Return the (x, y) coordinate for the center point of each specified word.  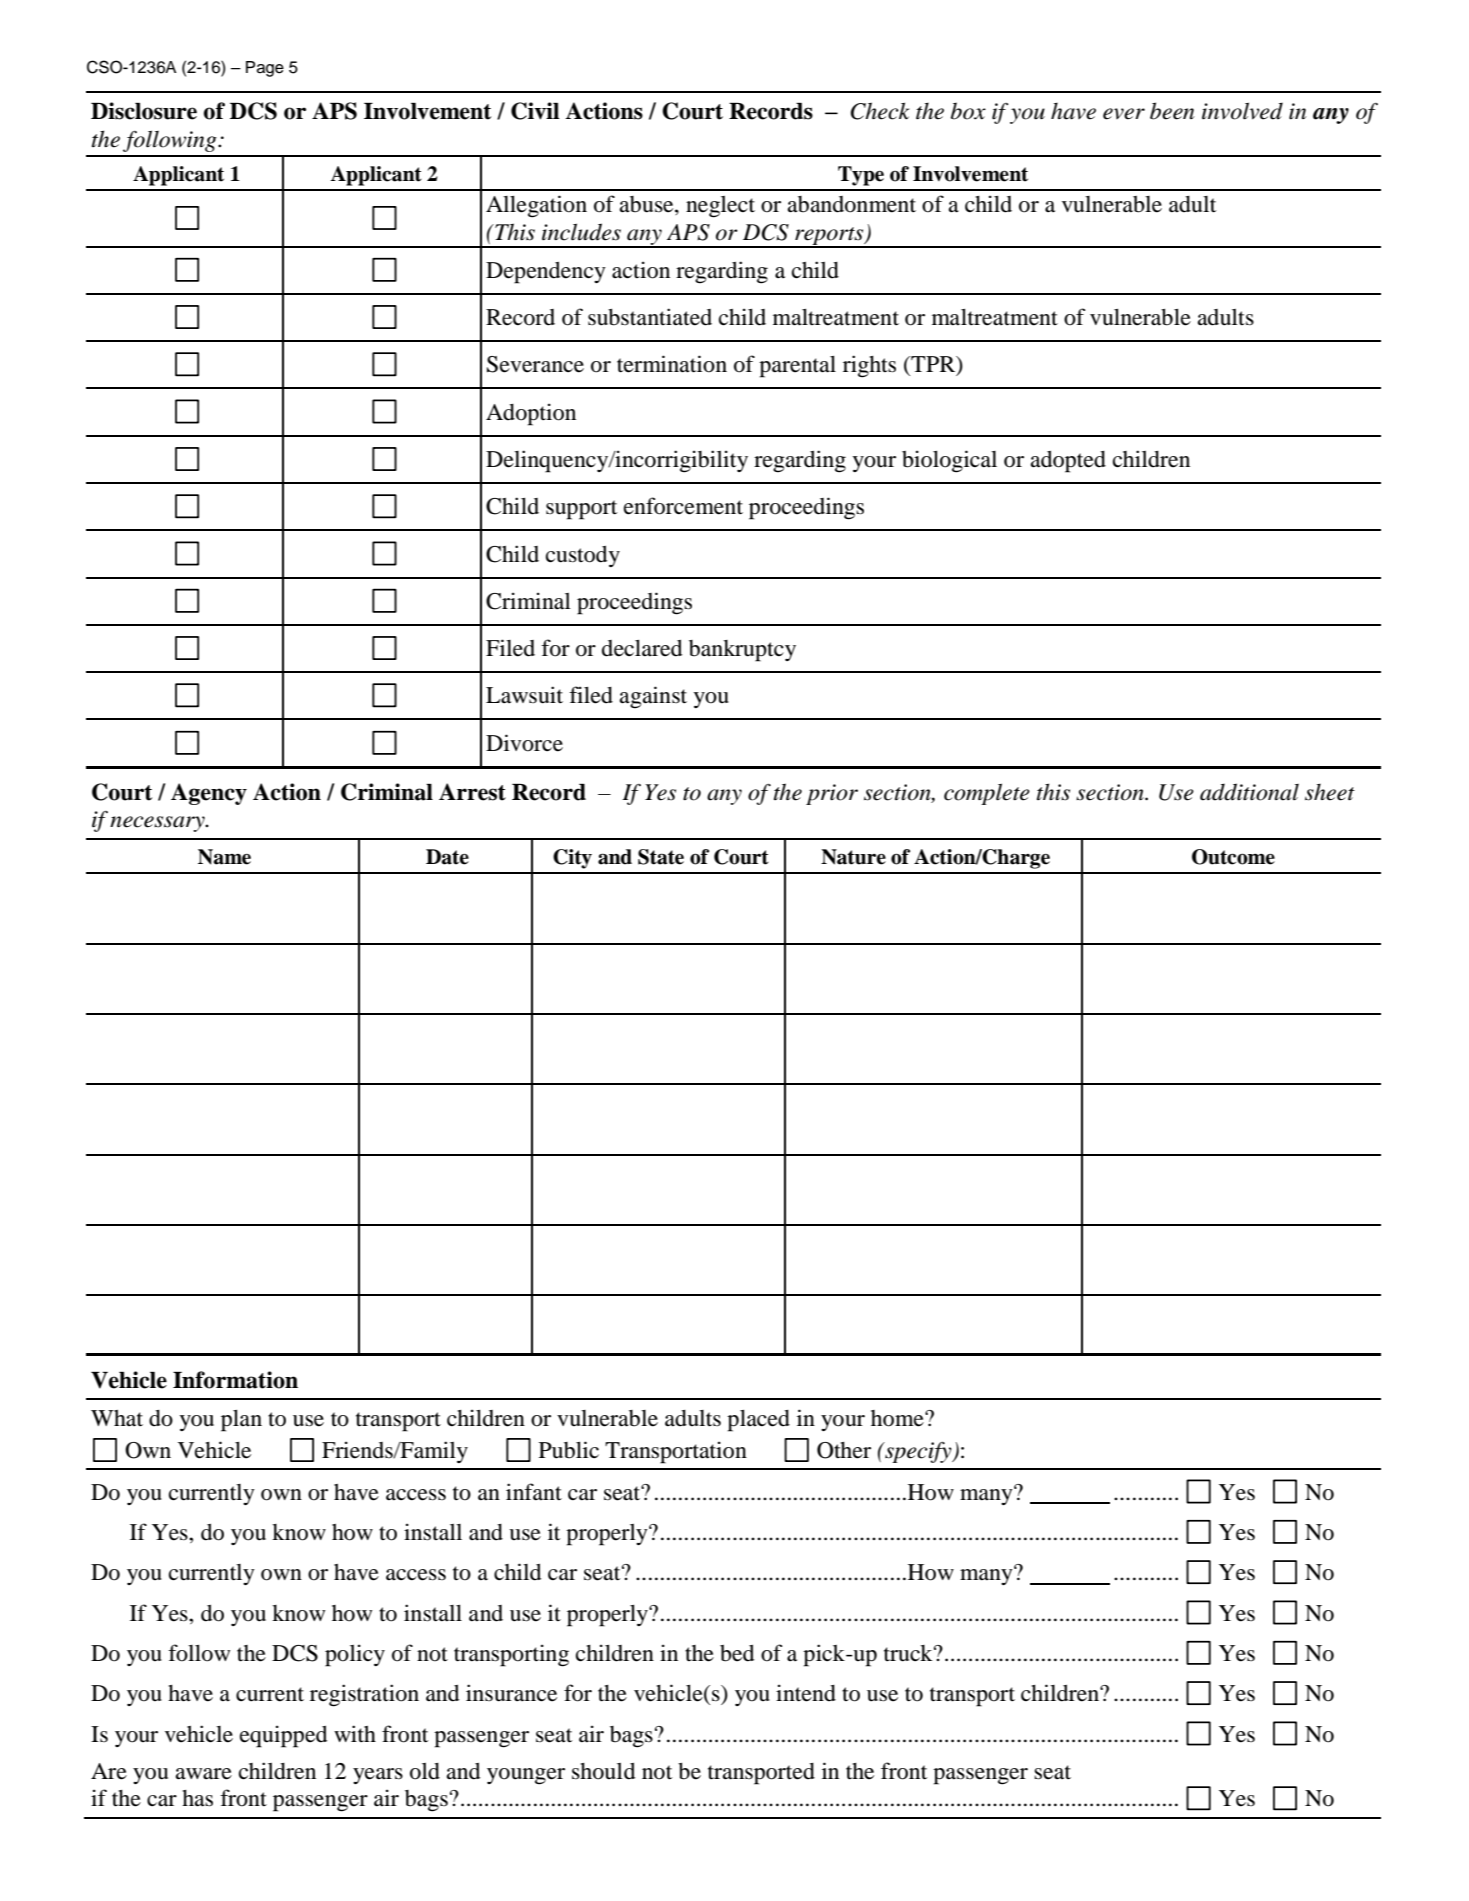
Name (224, 857)
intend (806, 1693)
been (1172, 111)
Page (265, 69)
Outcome (1233, 857)
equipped (283, 1736)
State (661, 857)
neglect (720, 207)
